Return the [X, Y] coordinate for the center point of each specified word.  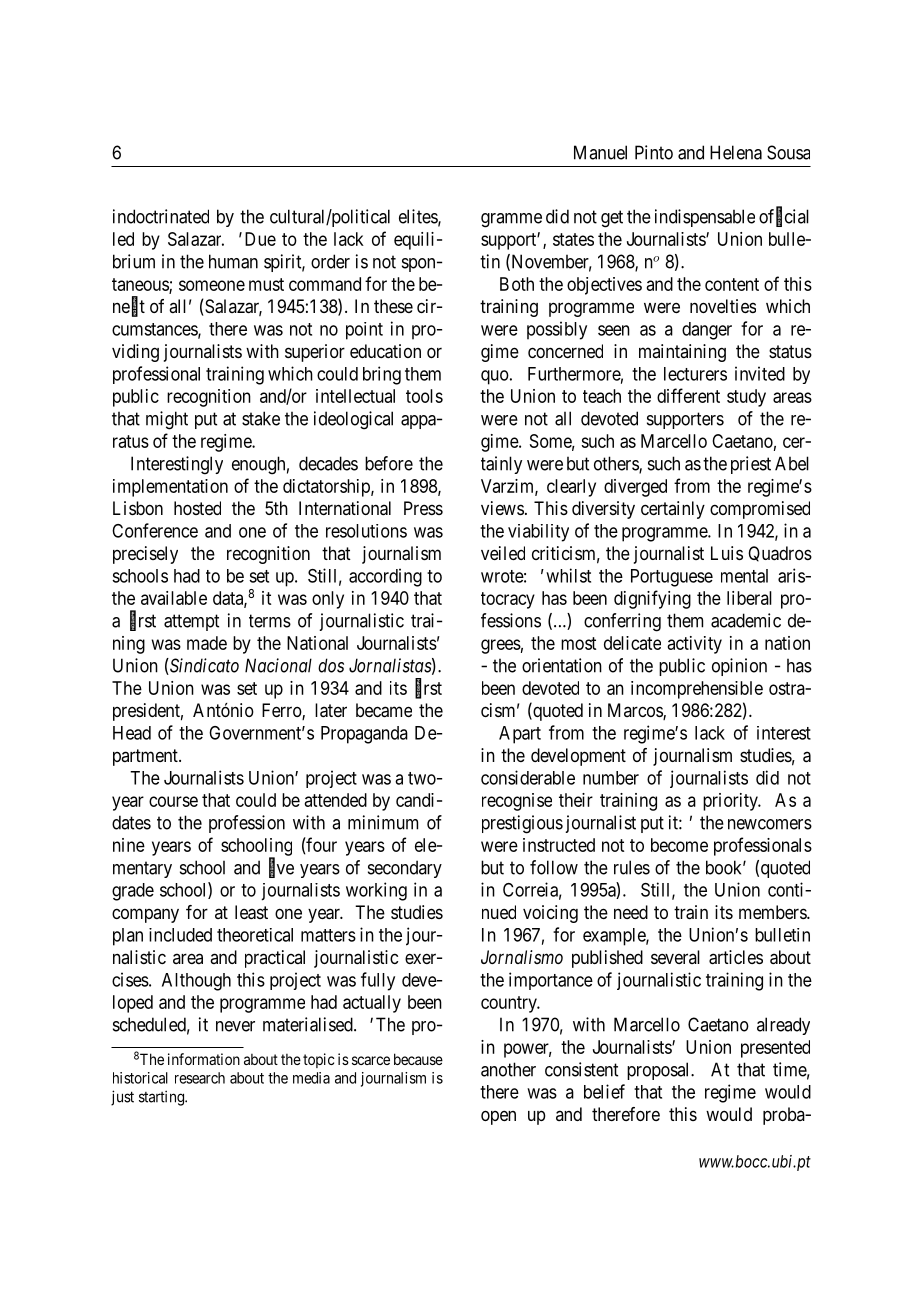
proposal [659, 1071]
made [207, 643]
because [418, 1059]
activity [694, 645]
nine [129, 845]
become [679, 845]
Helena [736, 152]
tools [424, 396]
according [385, 577]
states [573, 239]
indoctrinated [161, 216]
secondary [405, 869]
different [688, 395]
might [167, 420]
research [200, 1078]
